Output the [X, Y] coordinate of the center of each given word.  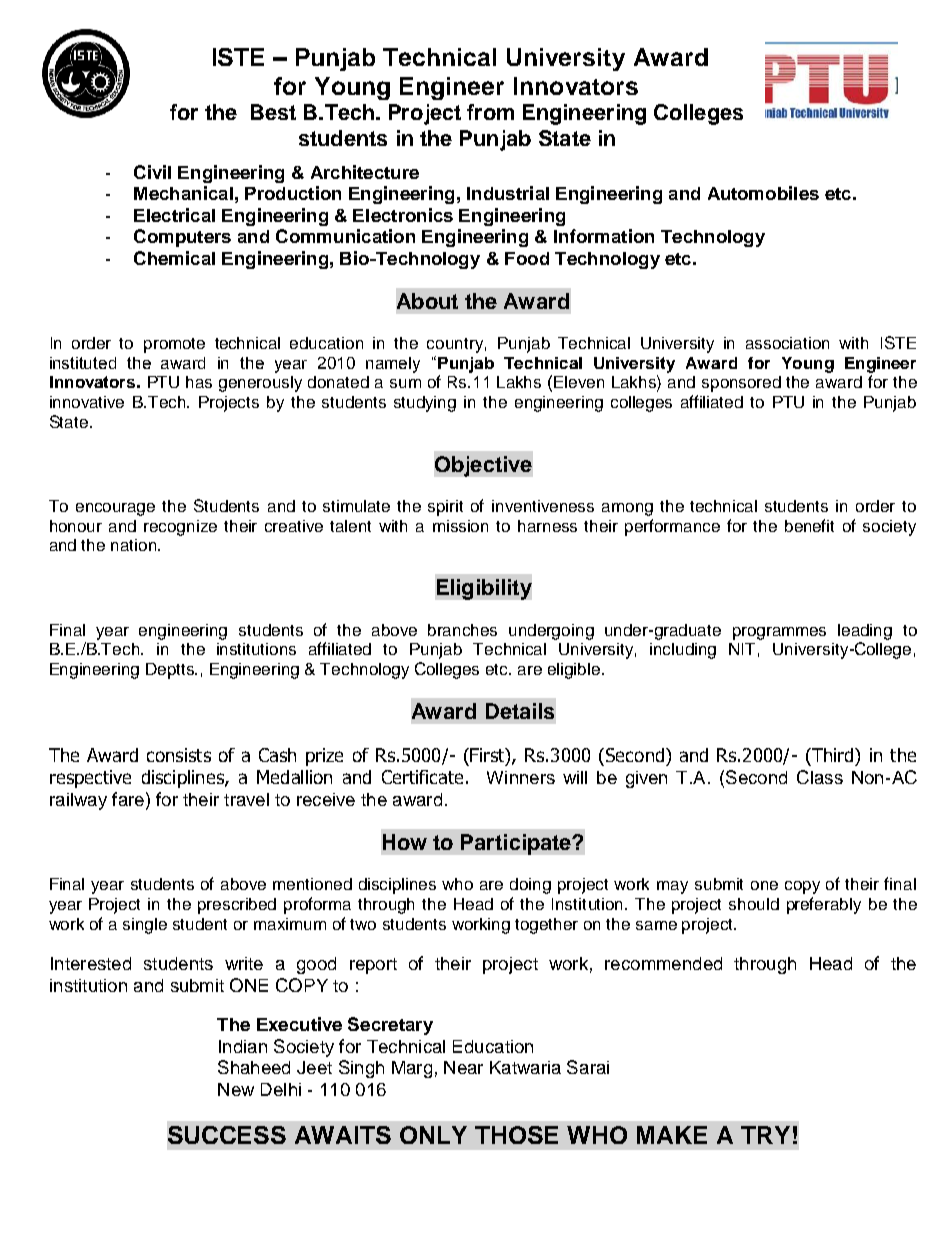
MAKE [672, 1135]
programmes [779, 633]
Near [463, 1067]
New [236, 1089]
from [490, 112]
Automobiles [763, 193]
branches [462, 630]
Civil [152, 172]
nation [135, 545]
